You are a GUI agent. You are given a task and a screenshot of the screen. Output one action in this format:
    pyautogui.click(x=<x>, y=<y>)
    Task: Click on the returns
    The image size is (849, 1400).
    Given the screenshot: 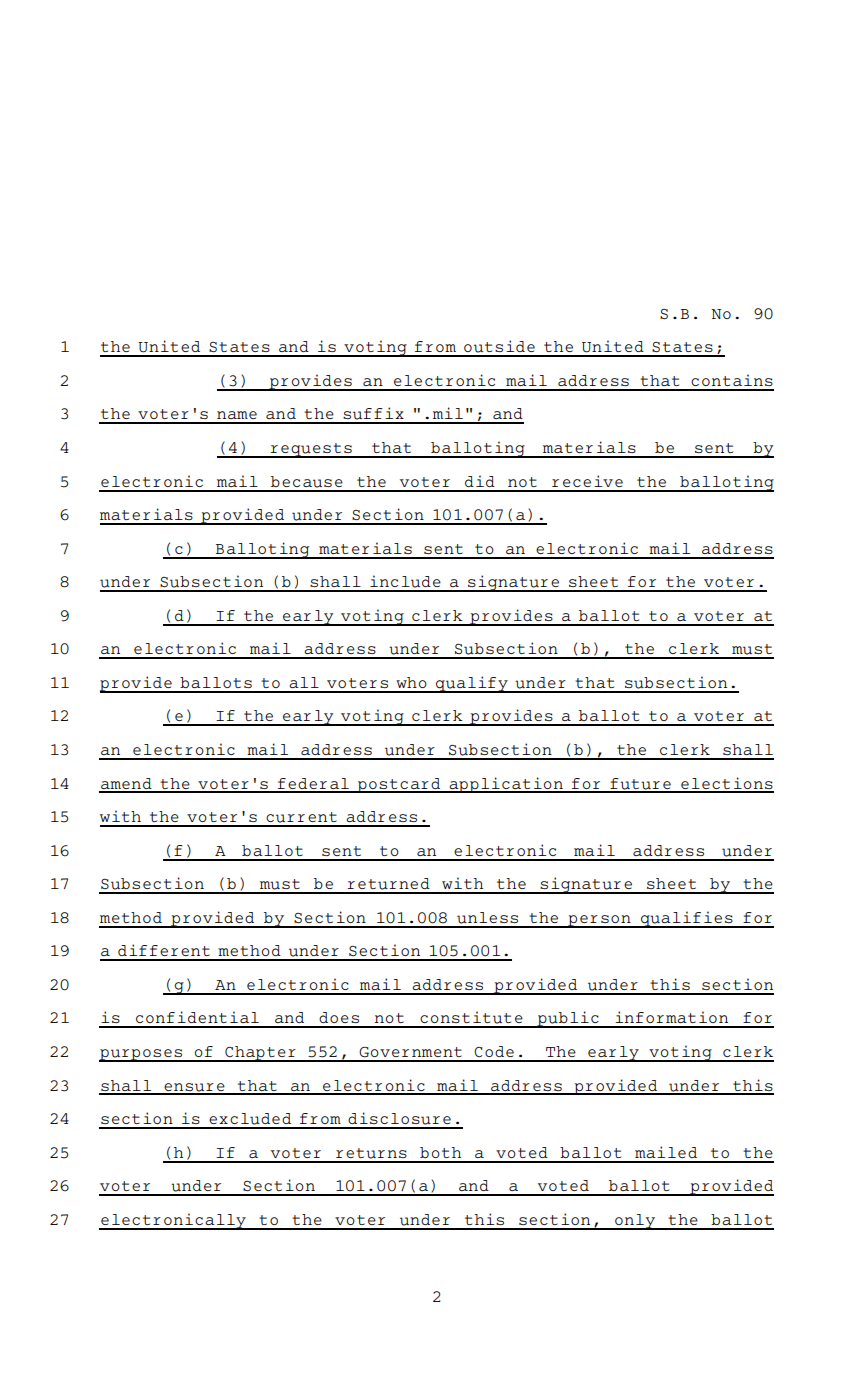 What is the action you would take?
    pyautogui.click(x=371, y=1153)
